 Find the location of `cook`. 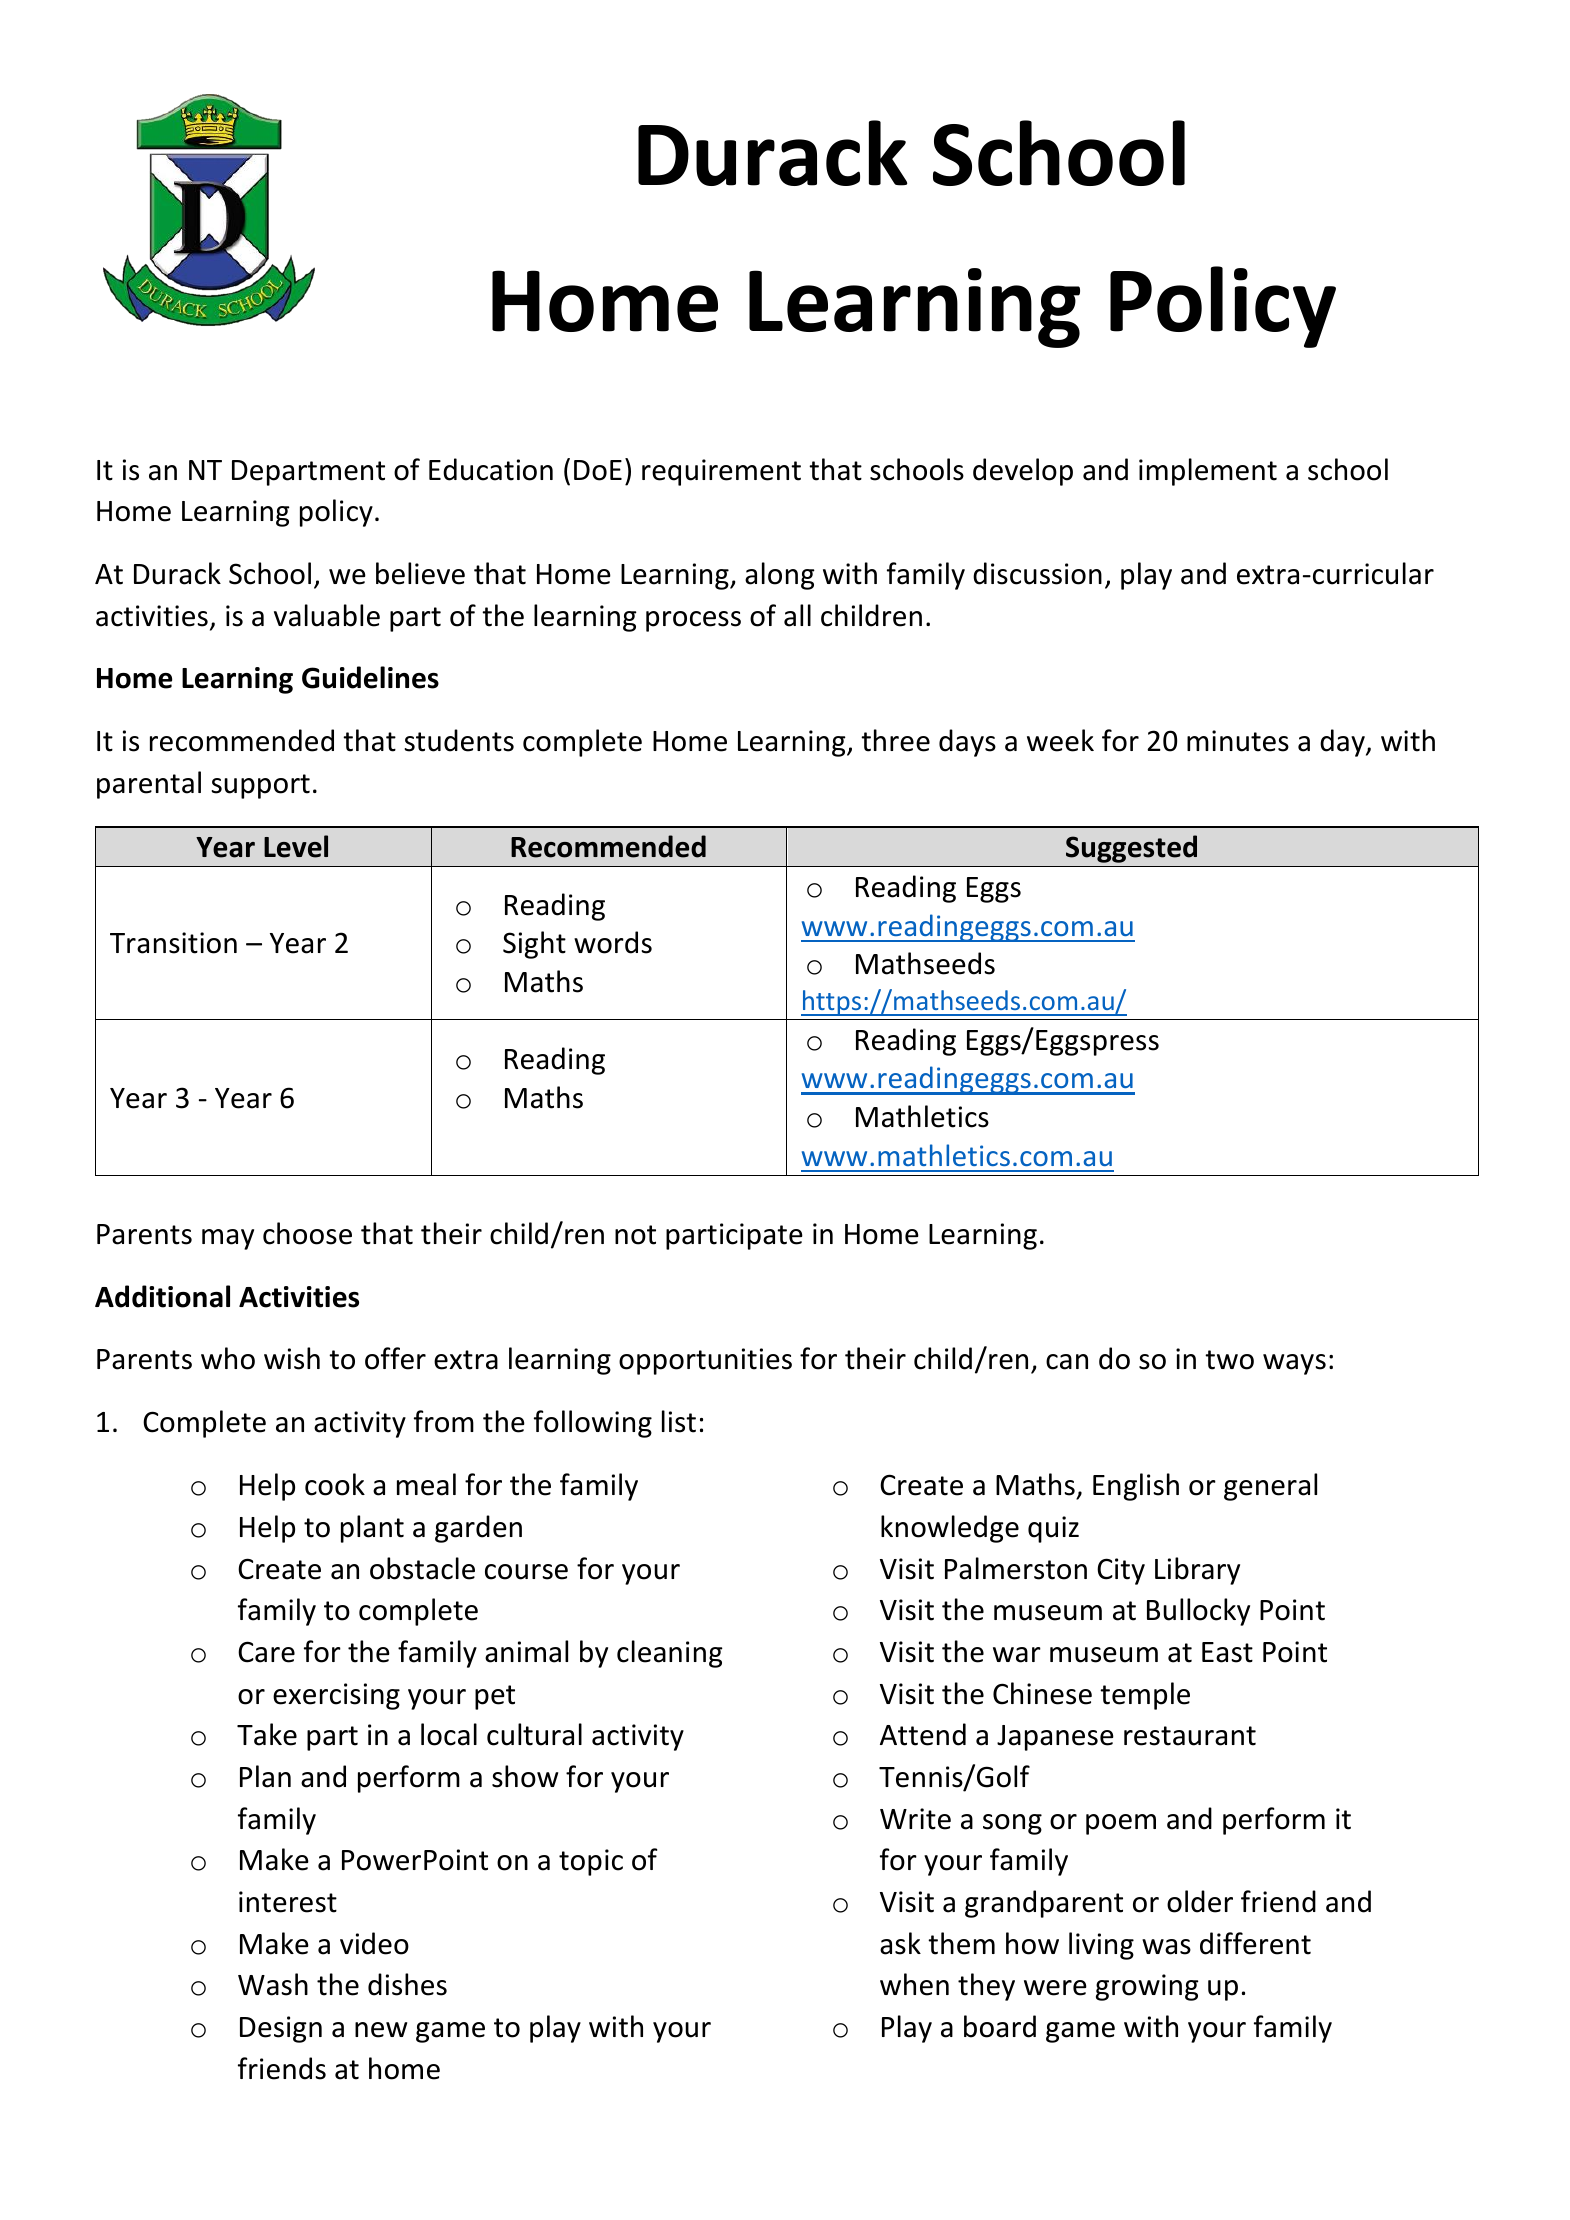

cook is located at coordinates (335, 1484).
